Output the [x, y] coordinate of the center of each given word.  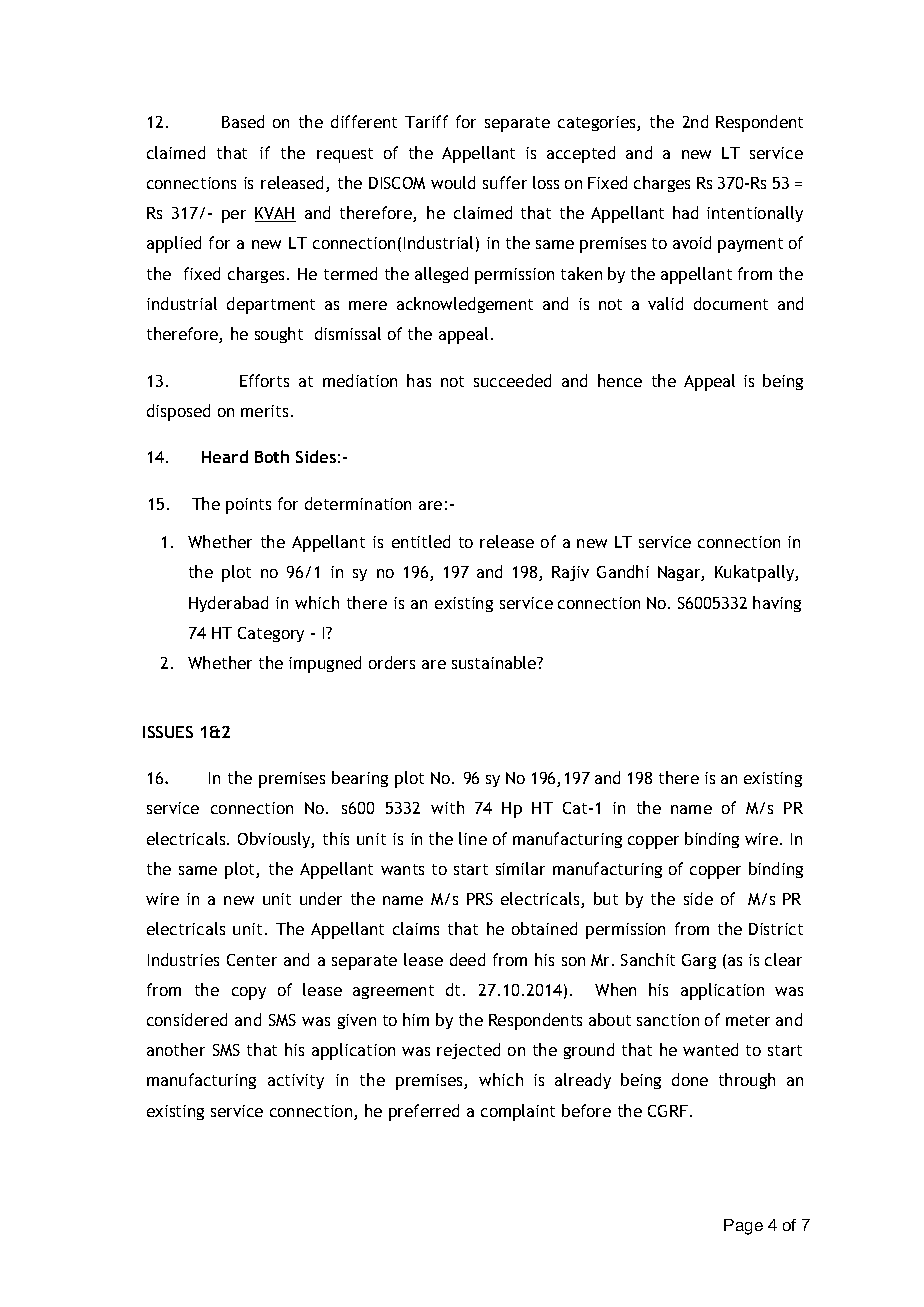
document [731, 303]
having [777, 604]
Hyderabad [228, 604]
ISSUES [168, 732]
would [453, 182]
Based [243, 121]
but [606, 898]
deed [467, 959]
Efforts [264, 380]
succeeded [512, 380]
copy [249, 993]
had [685, 212]
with [447, 807]
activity [296, 1081]
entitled [421, 541]
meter [748, 1020]
